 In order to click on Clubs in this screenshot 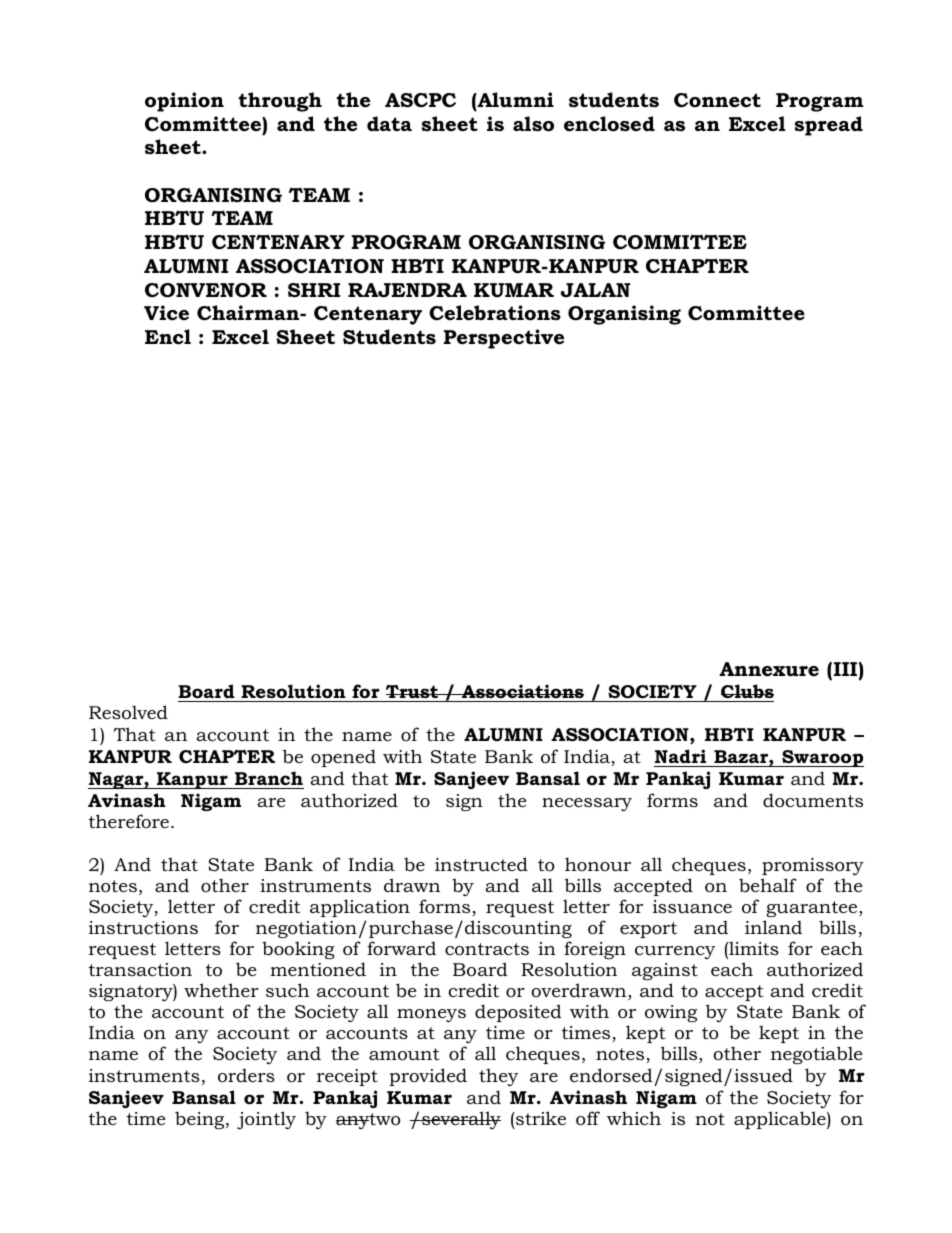, I will do `click(746, 693)`.
